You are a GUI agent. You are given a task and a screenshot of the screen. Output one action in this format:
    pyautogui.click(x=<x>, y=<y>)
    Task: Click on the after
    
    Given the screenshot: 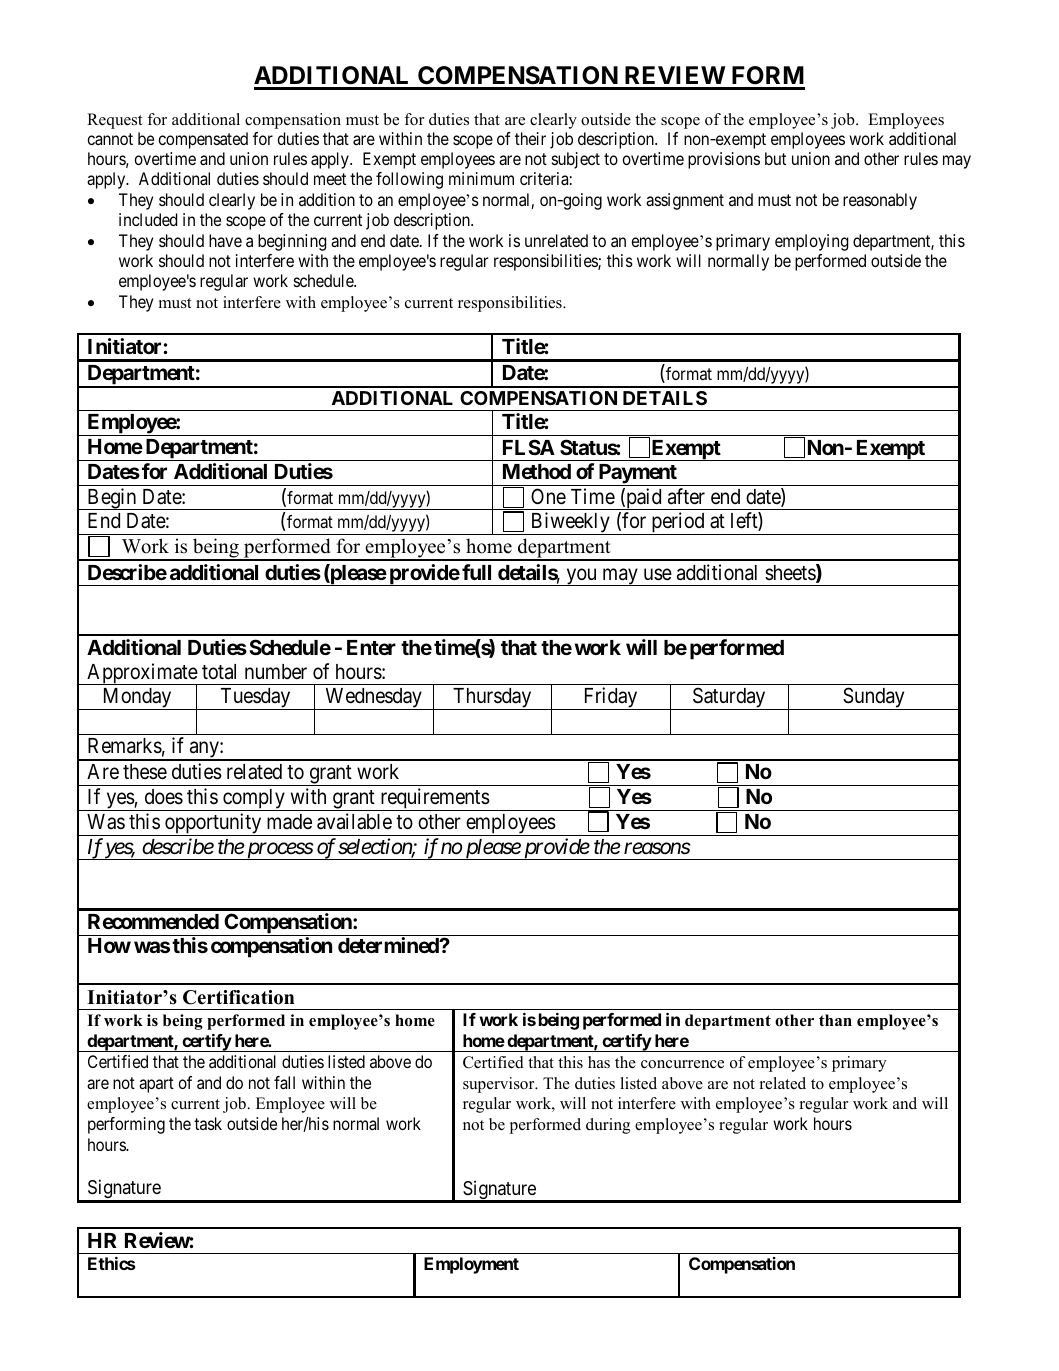 What is the action you would take?
    pyautogui.click(x=686, y=496)
